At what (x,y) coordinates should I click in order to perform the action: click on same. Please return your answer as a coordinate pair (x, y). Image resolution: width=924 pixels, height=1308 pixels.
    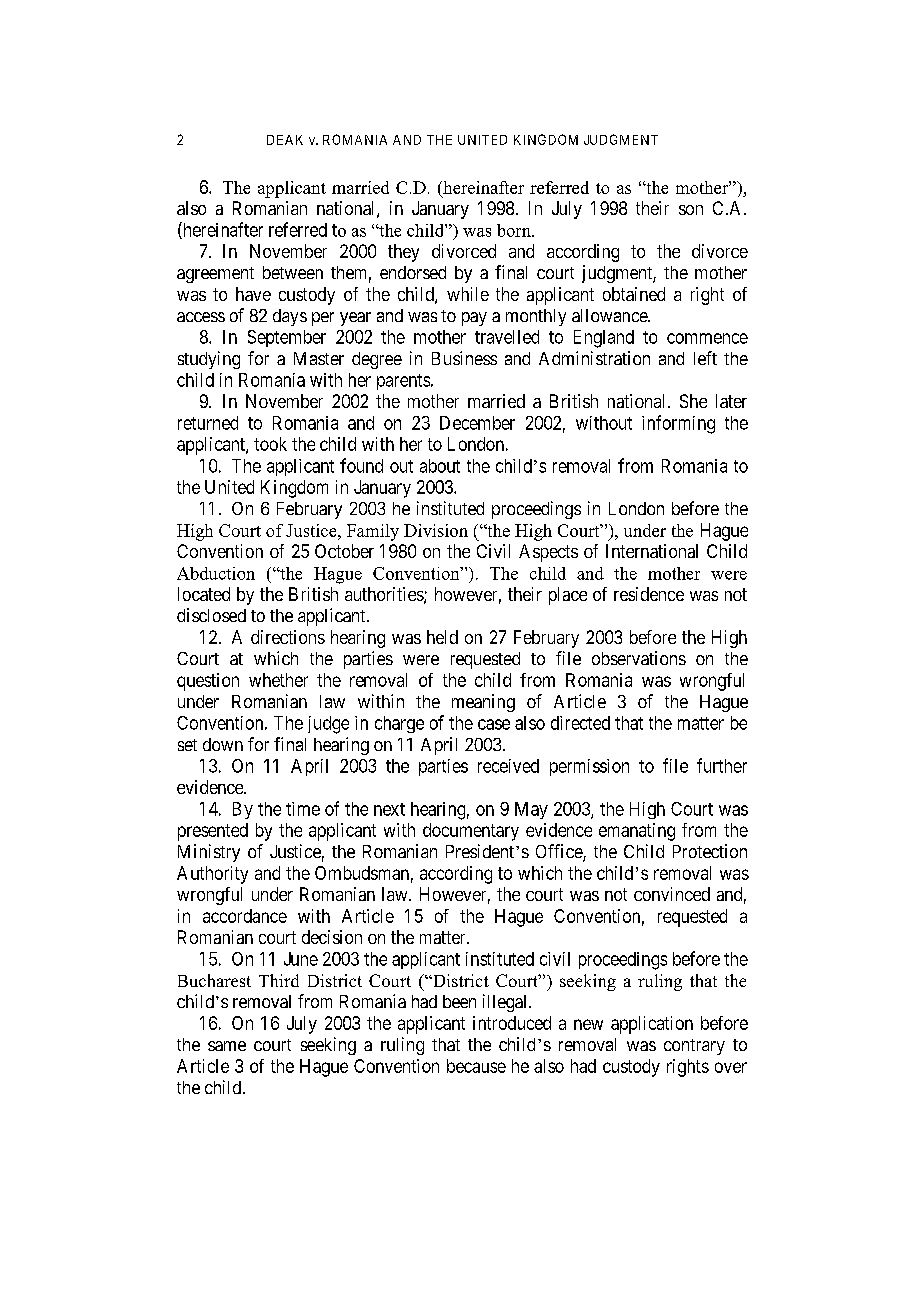
    Looking at the image, I should click on (227, 1046).
